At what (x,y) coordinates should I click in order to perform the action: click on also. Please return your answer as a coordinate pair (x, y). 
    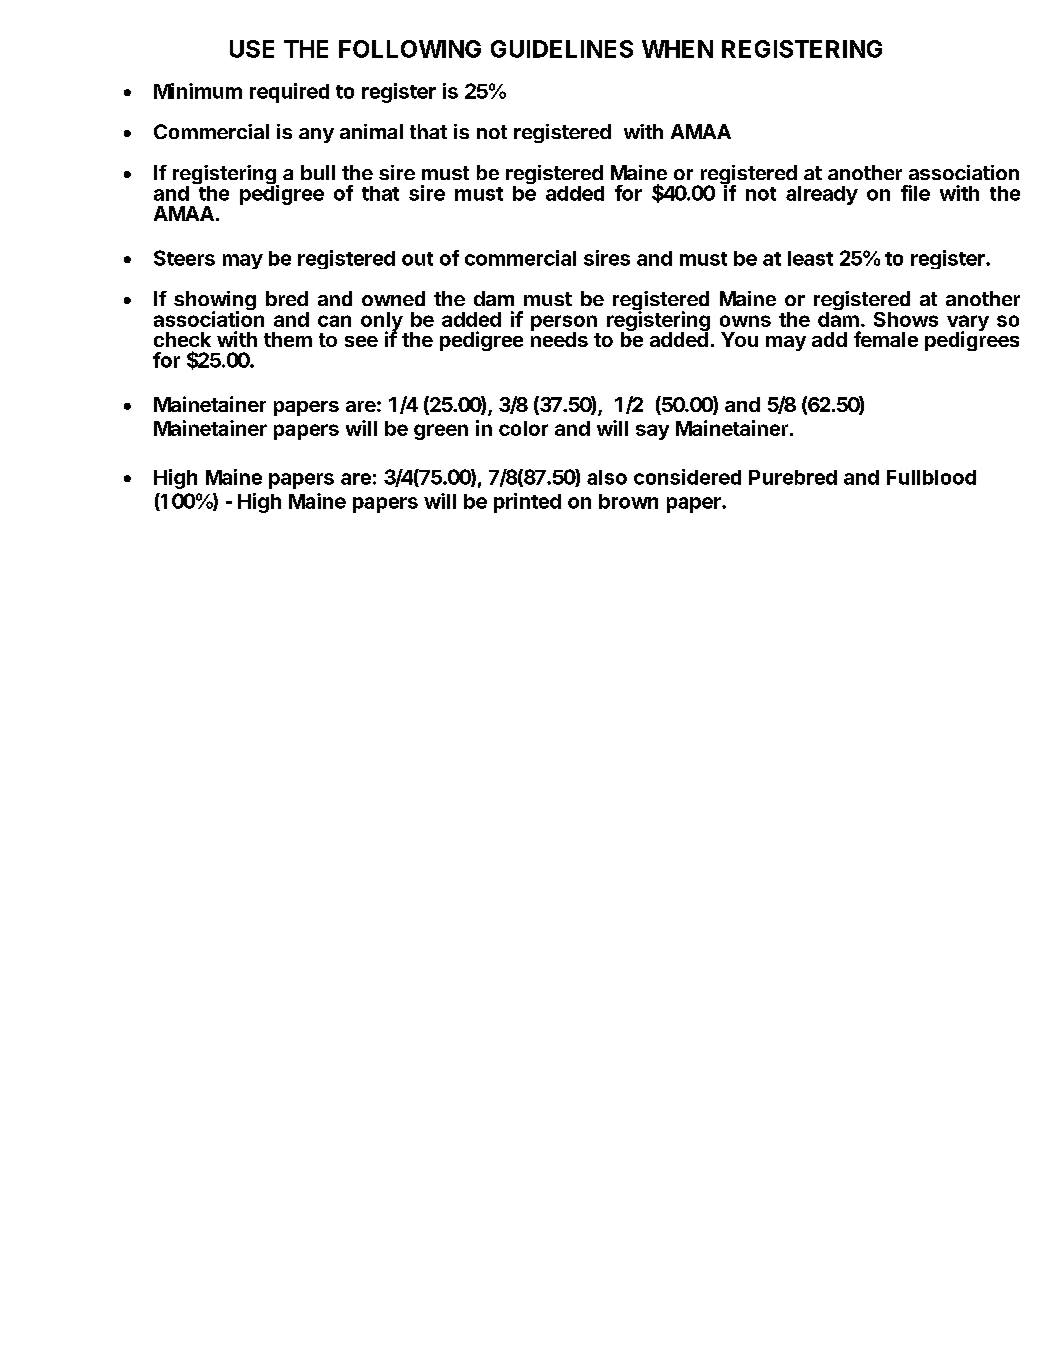
    Looking at the image, I should click on (607, 477).
